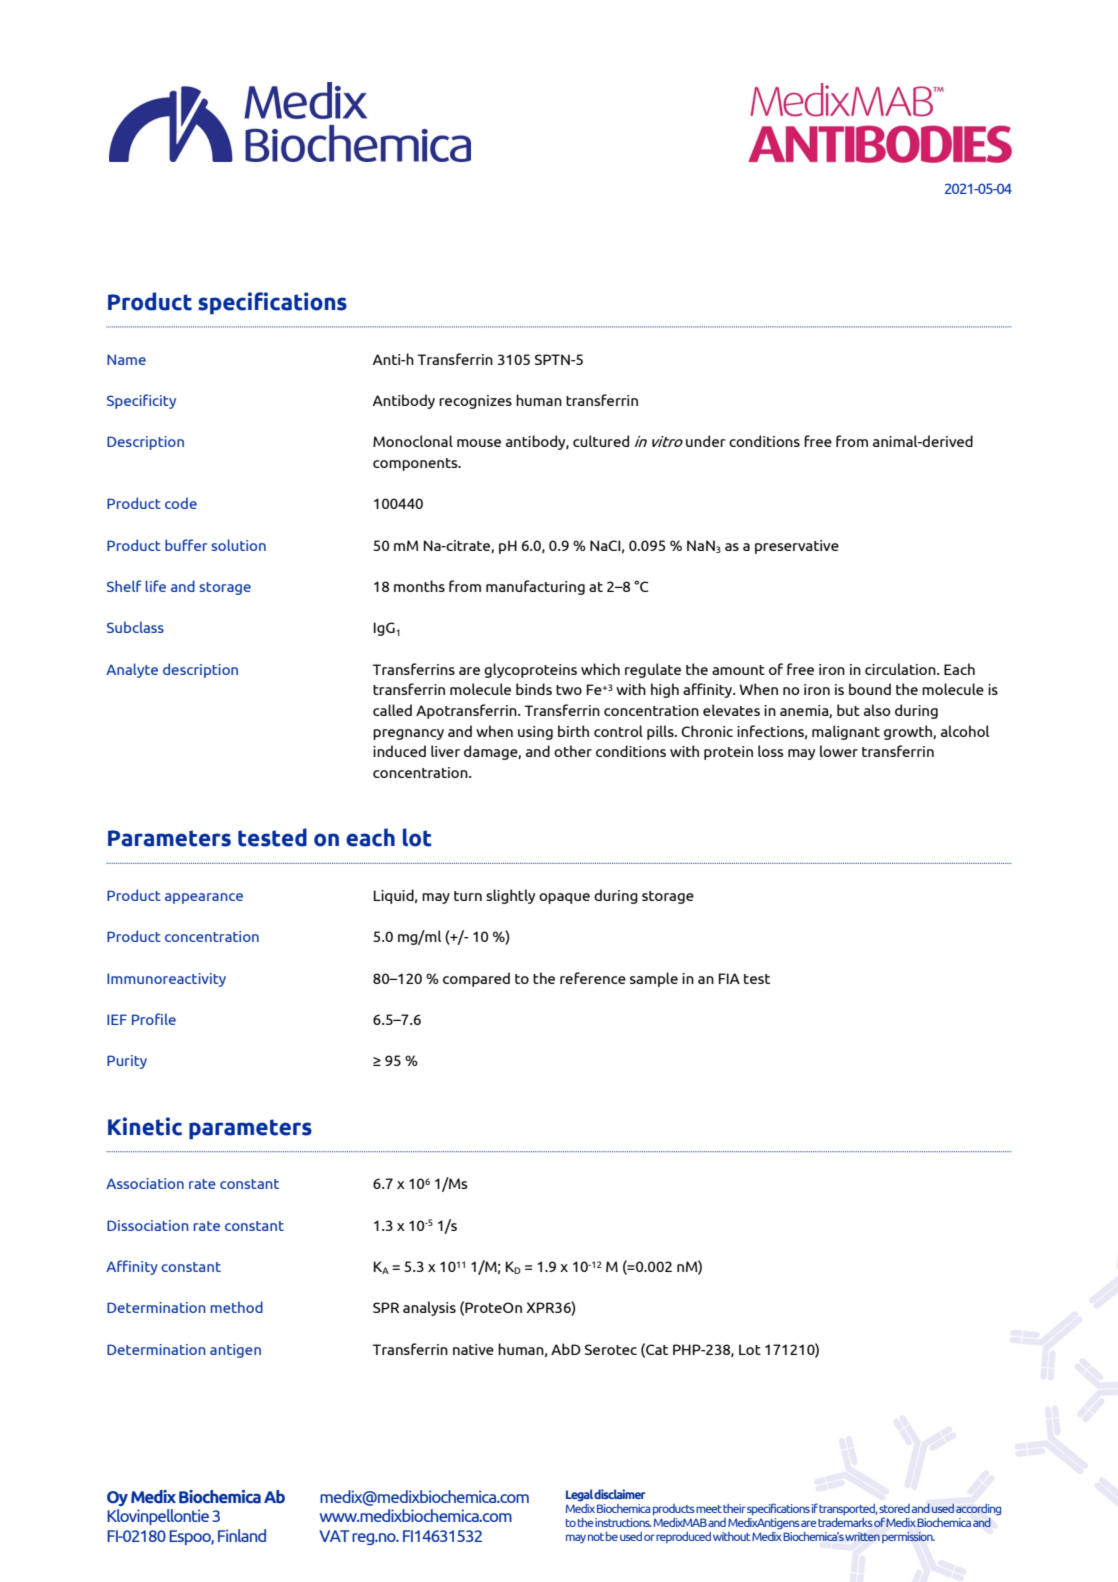  Describe the element at coordinates (593, 978) in the image. I see `reference` at that location.
